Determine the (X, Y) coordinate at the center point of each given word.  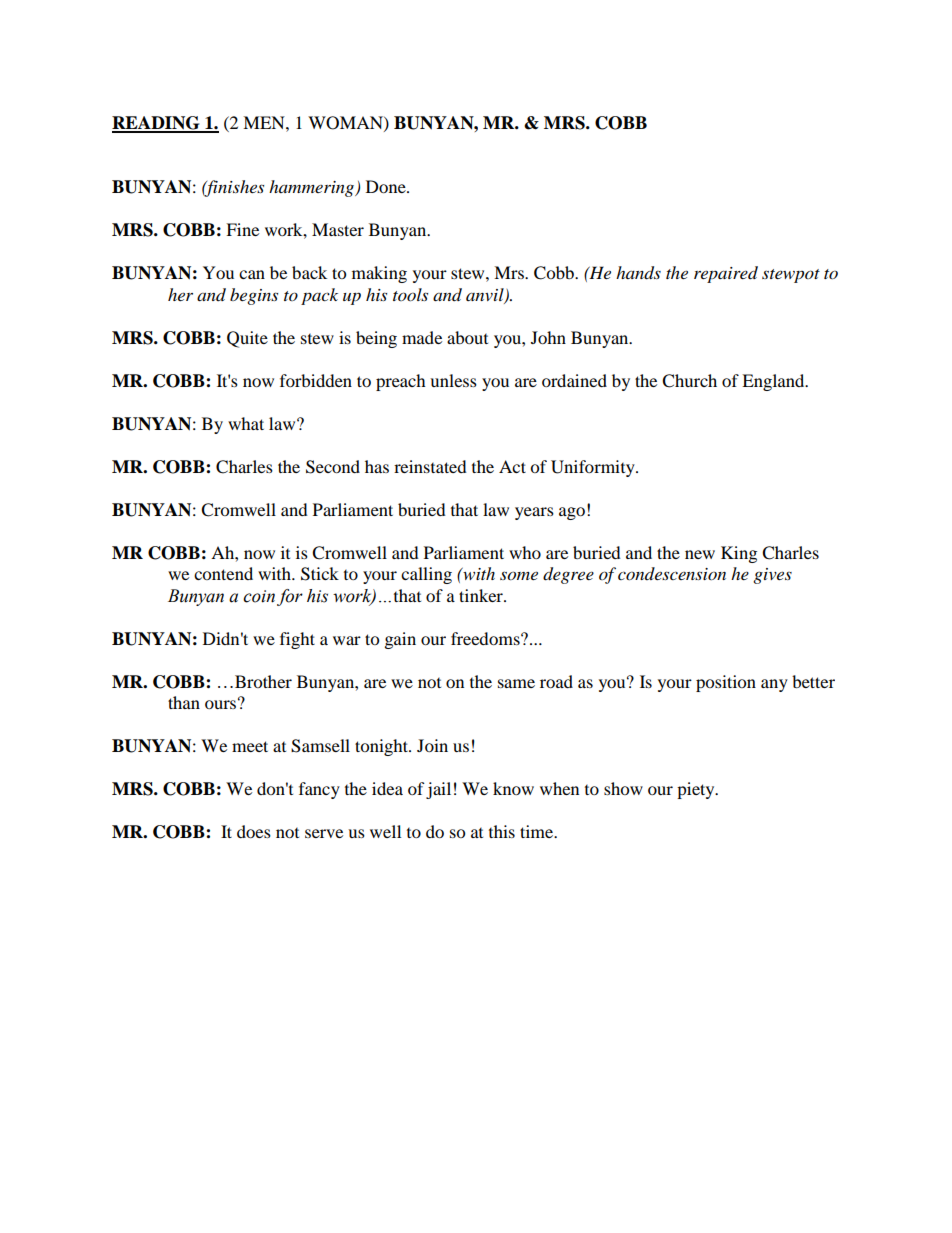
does (254, 831)
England (774, 382)
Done (387, 186)
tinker (482, 595)
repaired (726, 274)
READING (157, 124)
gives (772, 576)
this (502, 831)
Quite (247, 339)
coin (259, 596)
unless (453, 380)
